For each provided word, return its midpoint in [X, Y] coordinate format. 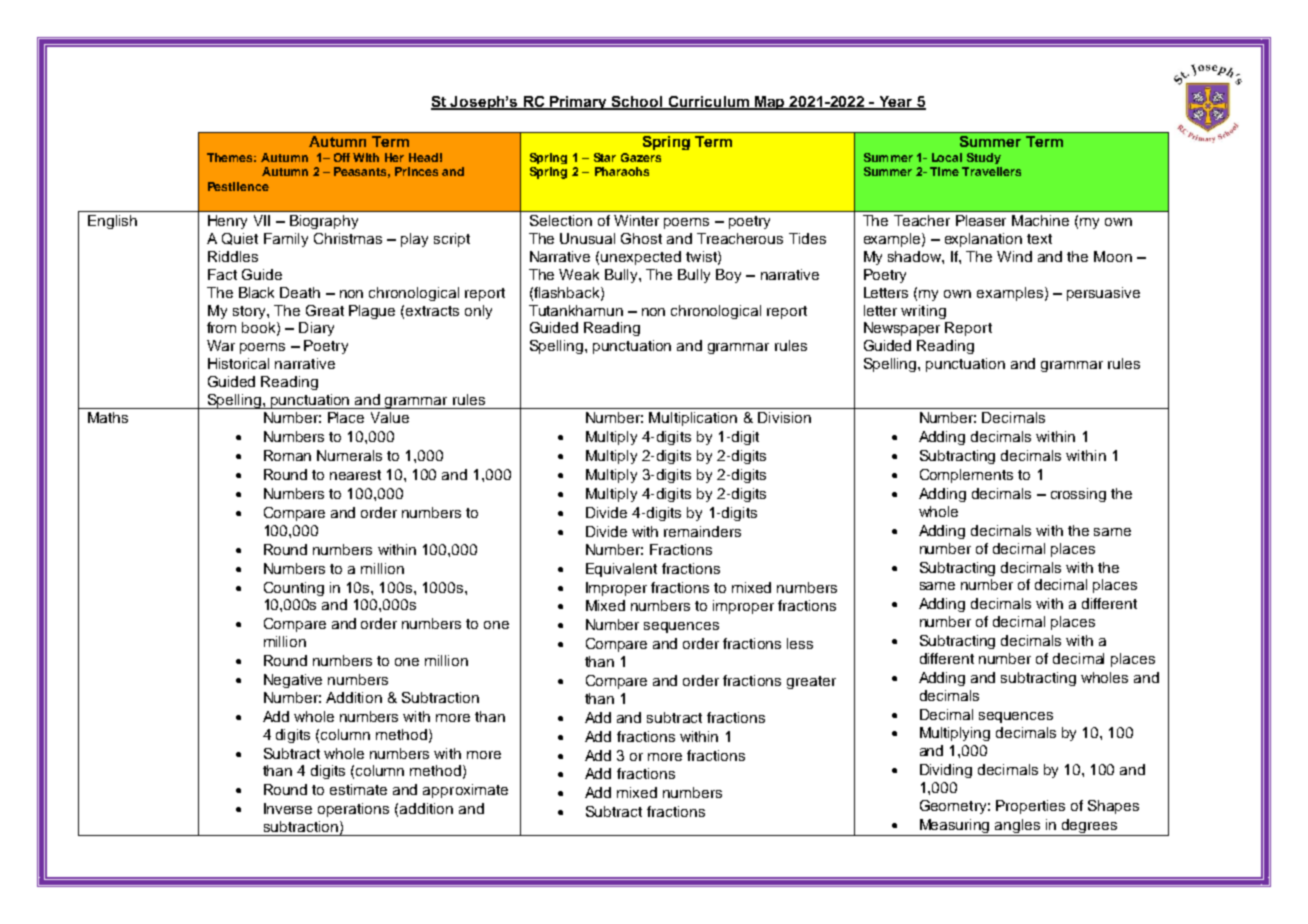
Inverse [288, 808]
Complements [966, 476]
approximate [465, 791]
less [800, 643]
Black [256, 292]
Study [984, 158]
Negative [293, 681]
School [637, 103]
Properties [1030, 807]
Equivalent [621, 570]
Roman [287, 455]
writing [923, 312]
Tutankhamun [576, 310]
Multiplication [693, 419]
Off [342, 157]
